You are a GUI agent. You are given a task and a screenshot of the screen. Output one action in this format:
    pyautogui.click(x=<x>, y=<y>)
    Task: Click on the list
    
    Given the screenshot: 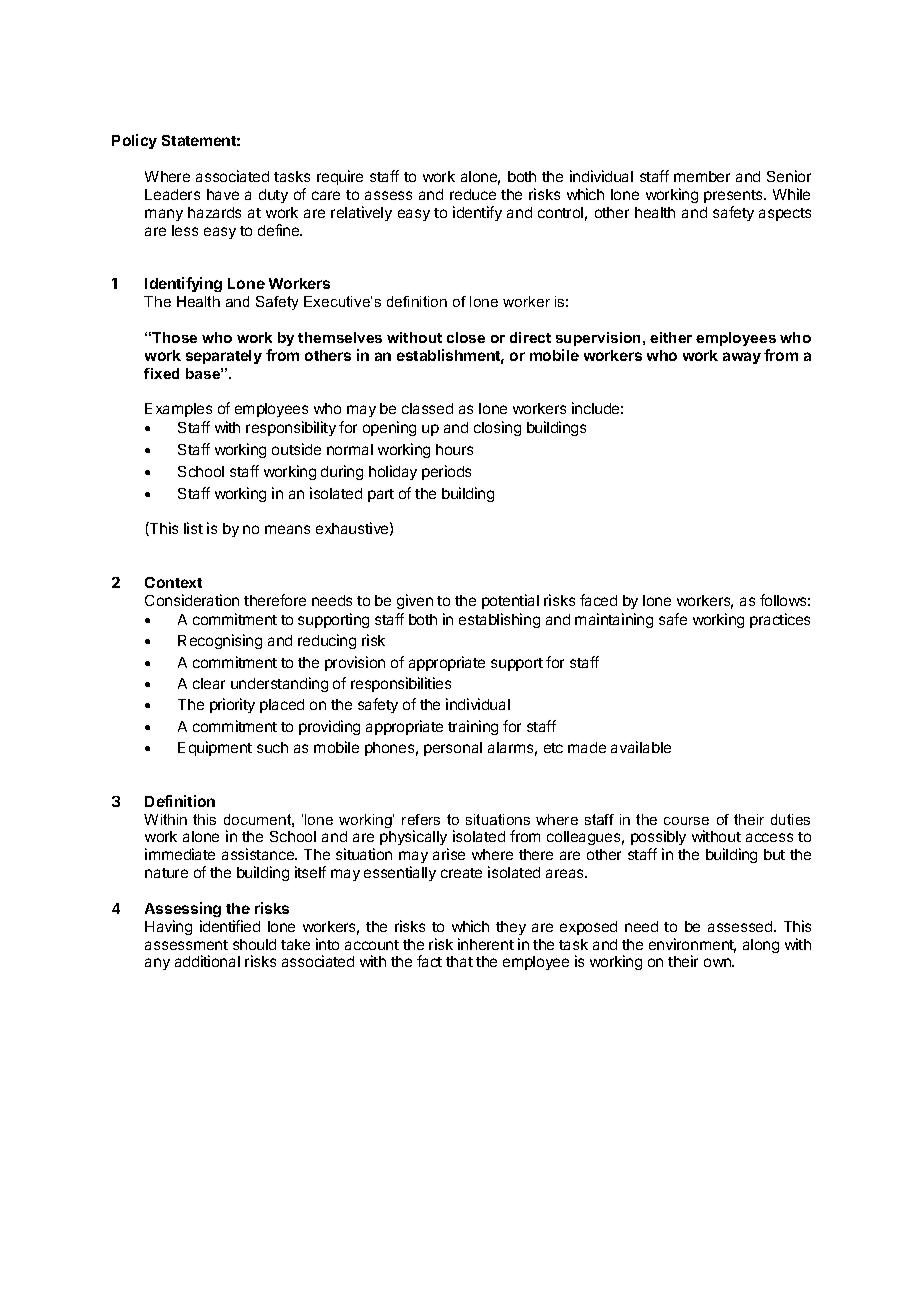 What is the action you would take?
    pyautogui.click(x=193, y=528)
